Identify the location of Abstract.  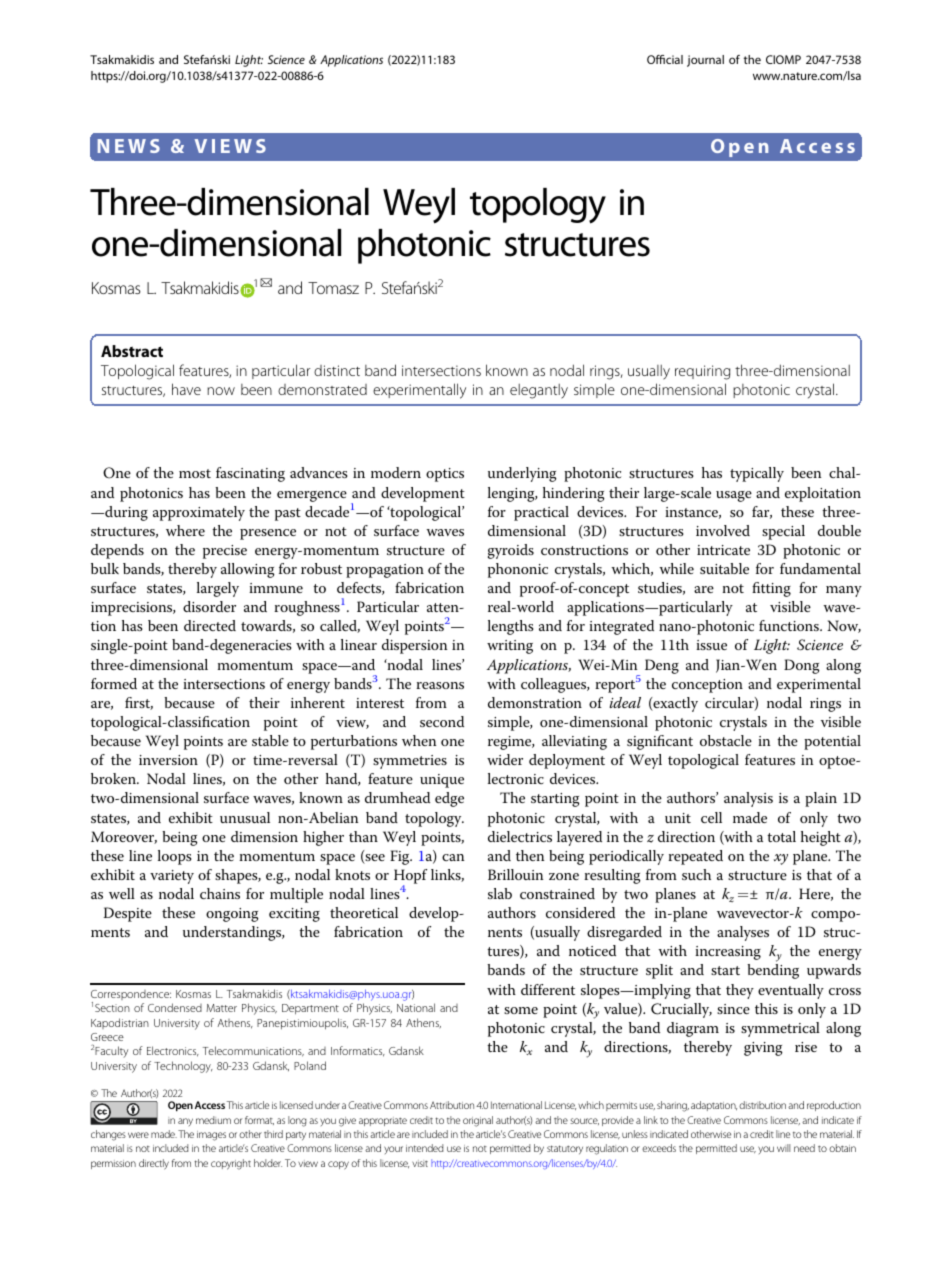
(132, 351).
